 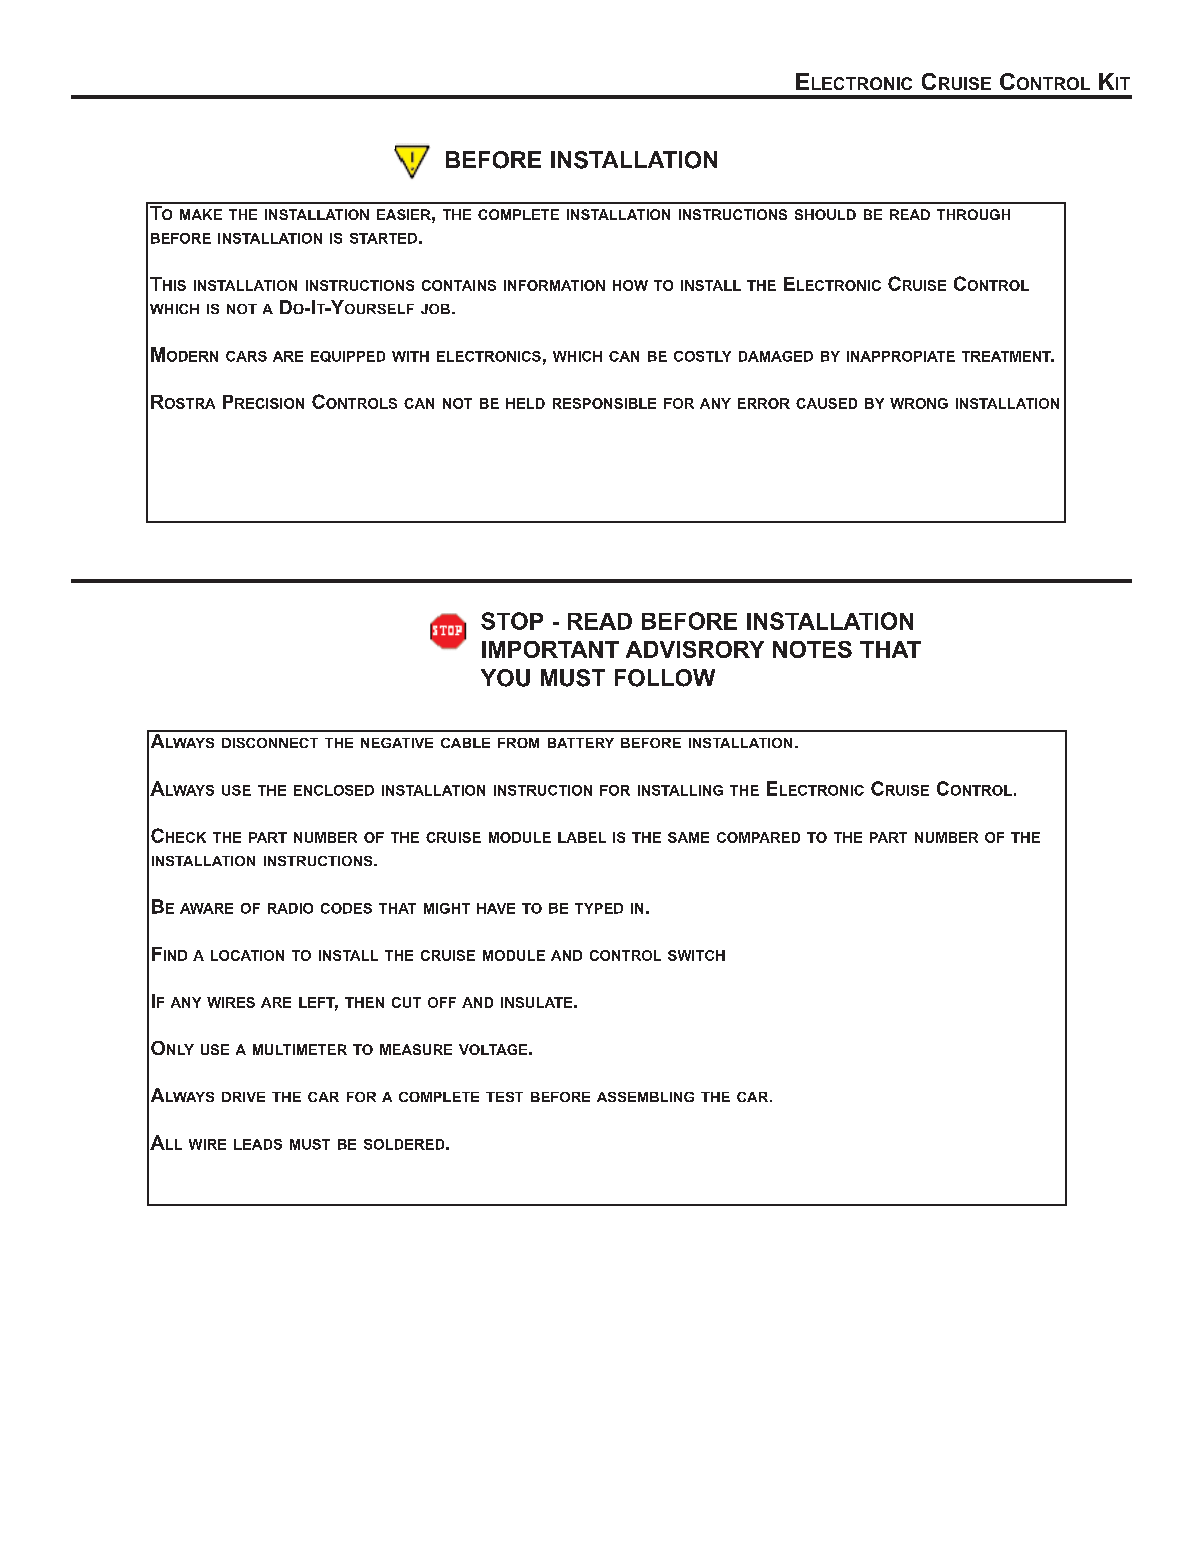 What do you see at coordinates (645, 1097) in the page?
I see `ASSEMBLING` at bounding box center [645, 1097].
